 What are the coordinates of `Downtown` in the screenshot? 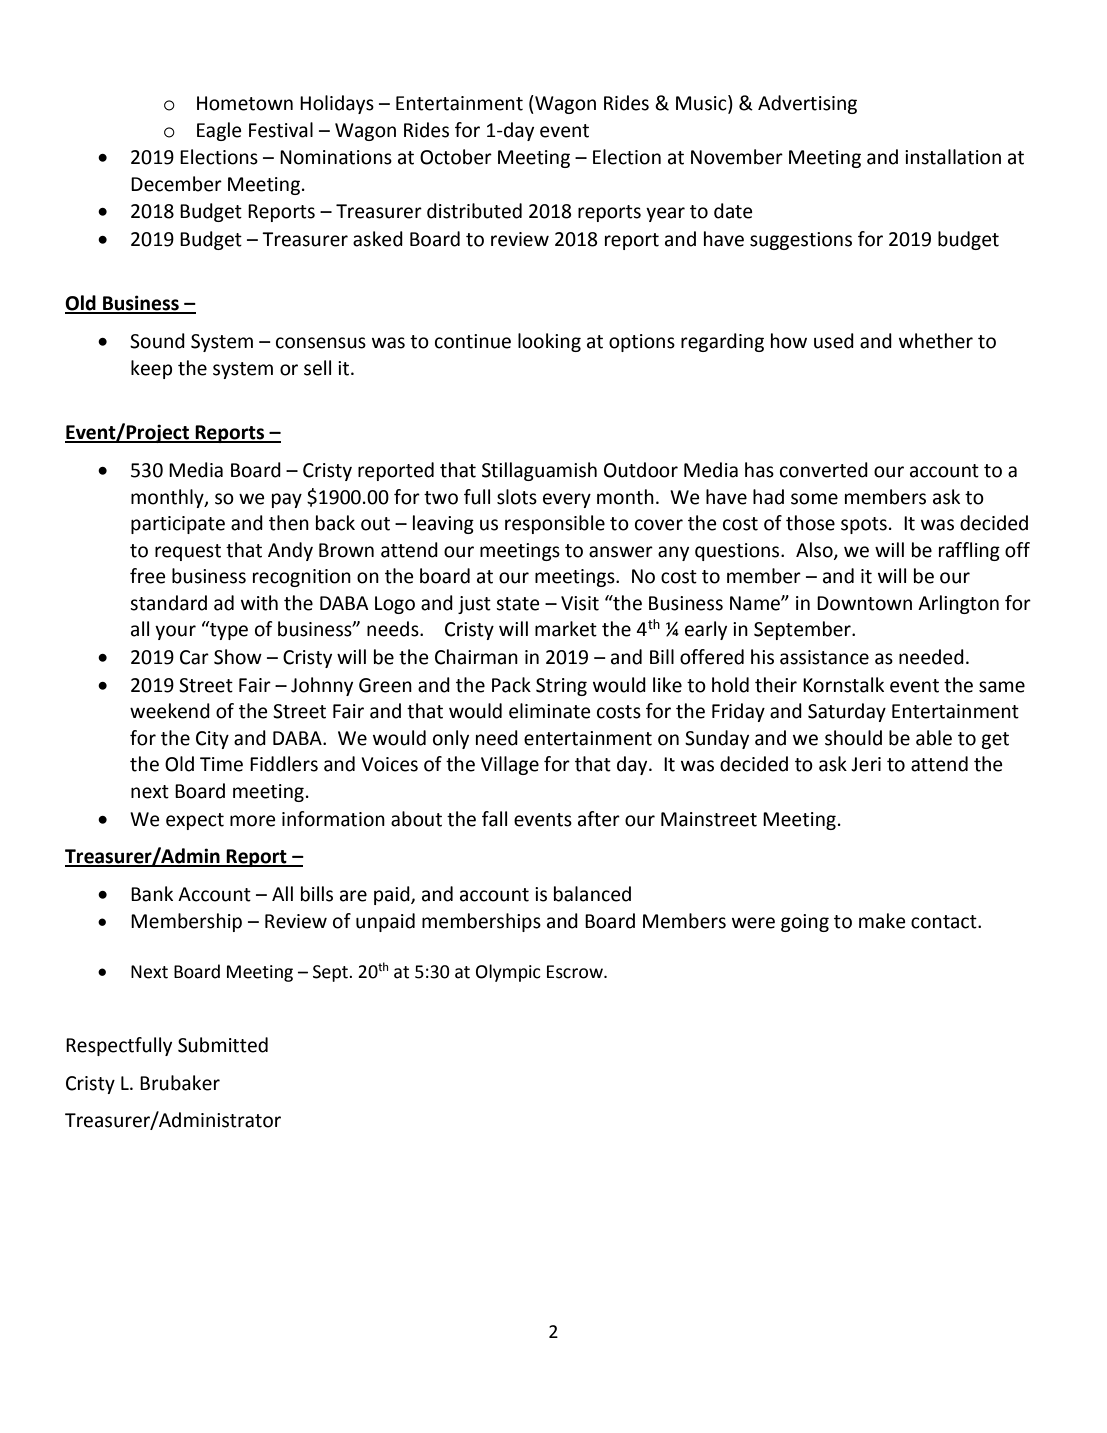 It's located at (864, 603).
